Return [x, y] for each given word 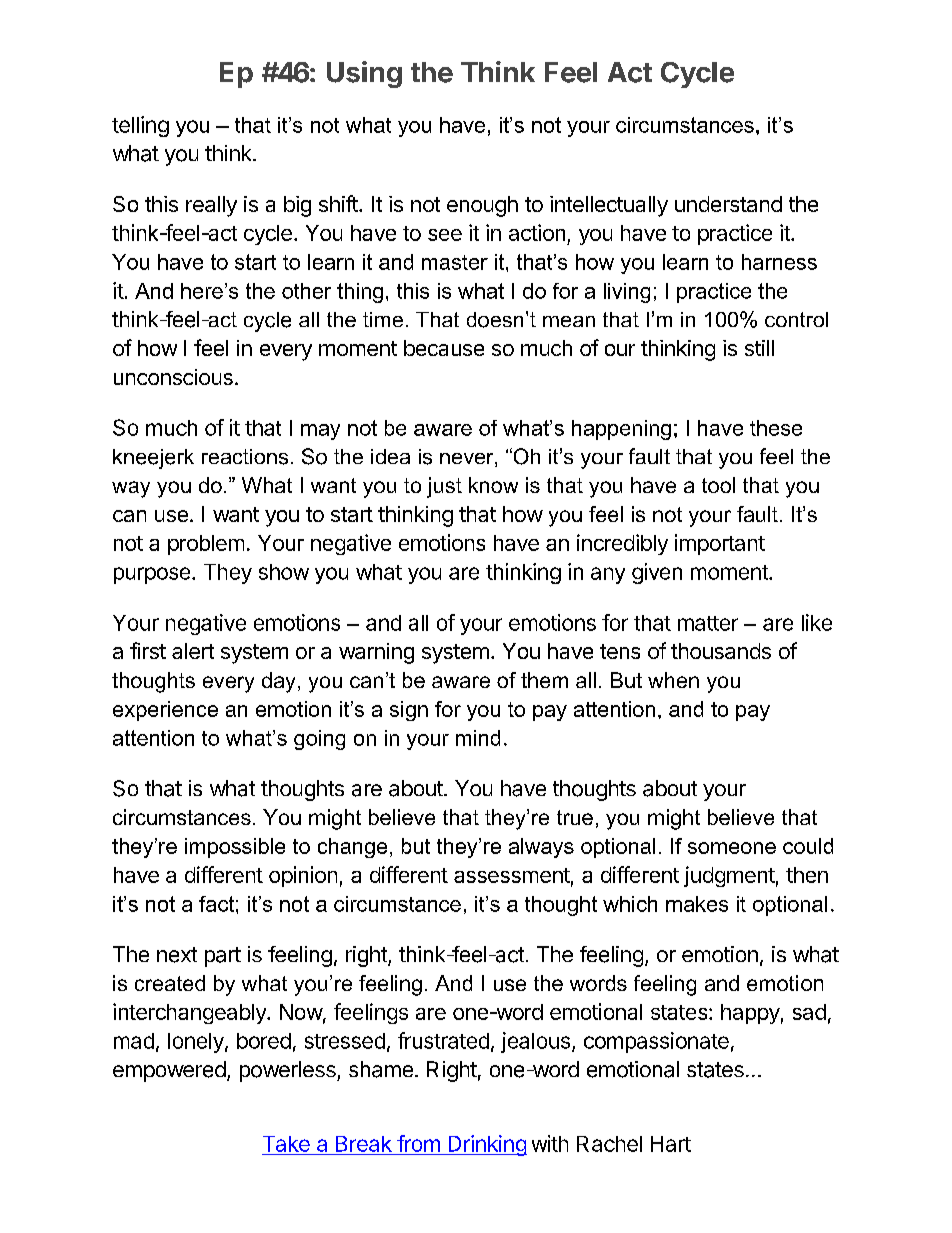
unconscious [173, 377]
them [544, 680]
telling [140, 126]
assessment [512, 875]
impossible [235, 848]
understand [728, 204]
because [444, 348]
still [759, 348]
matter [708, 623]
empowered [169, 1071]
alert [193, 651]
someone [732, 848]
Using [364, 74]
